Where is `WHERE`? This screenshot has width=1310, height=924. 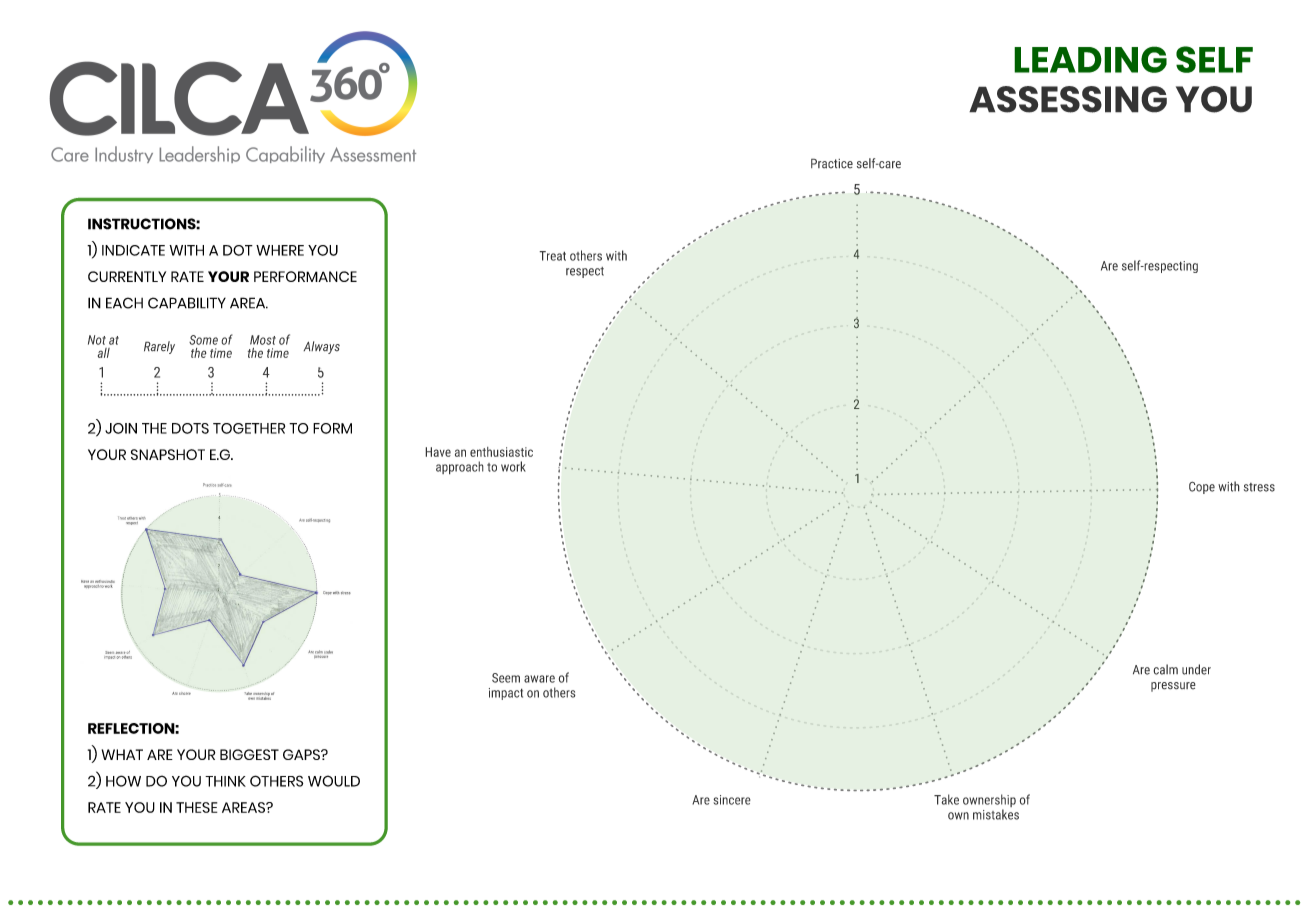
WHERE is located at coordinates (280, 250).
